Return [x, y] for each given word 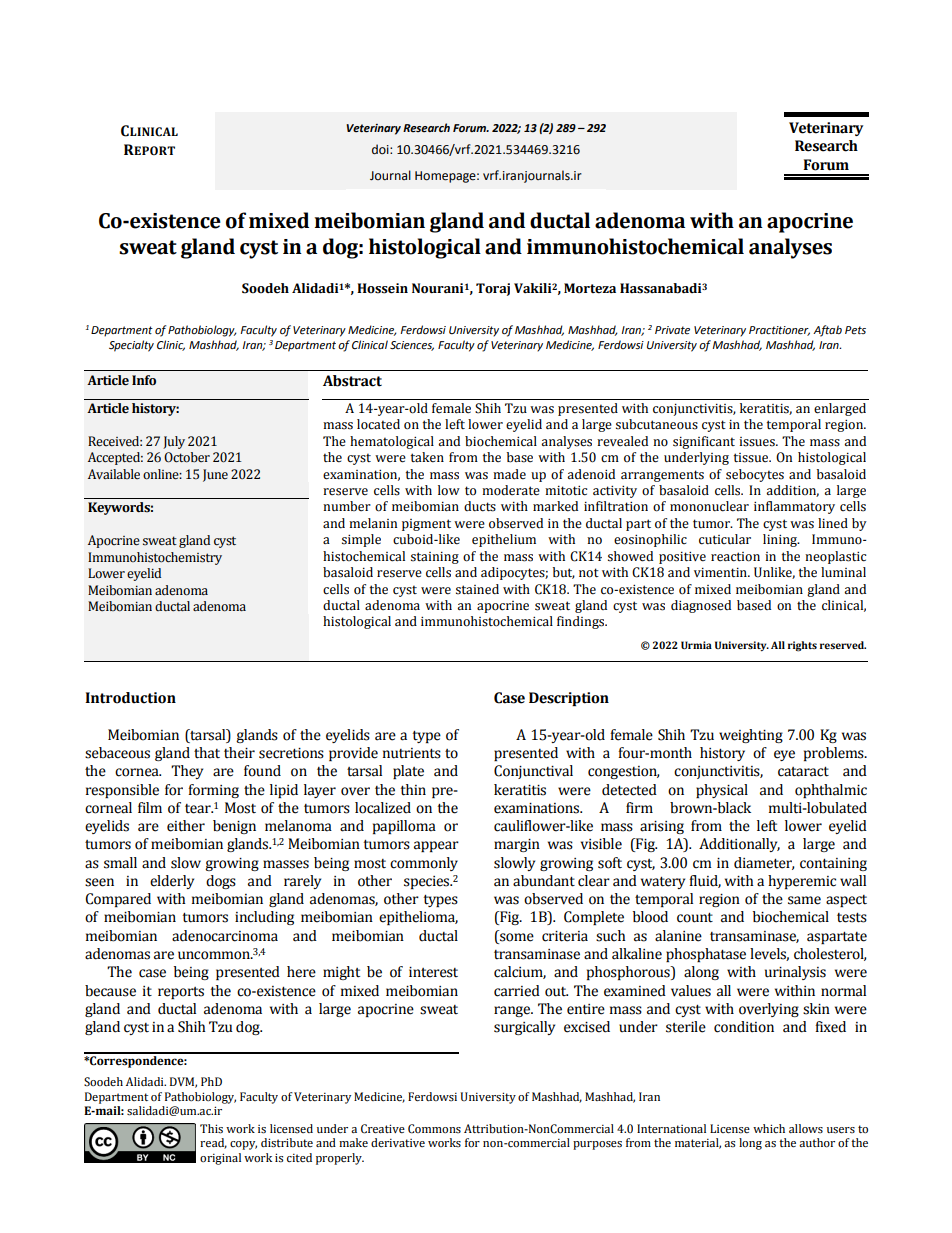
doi [381, 149]
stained [477, 589]
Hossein [382, 288]
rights [802, 646]
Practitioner [779, 331]
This [211, 1129]
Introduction [130, 698]
